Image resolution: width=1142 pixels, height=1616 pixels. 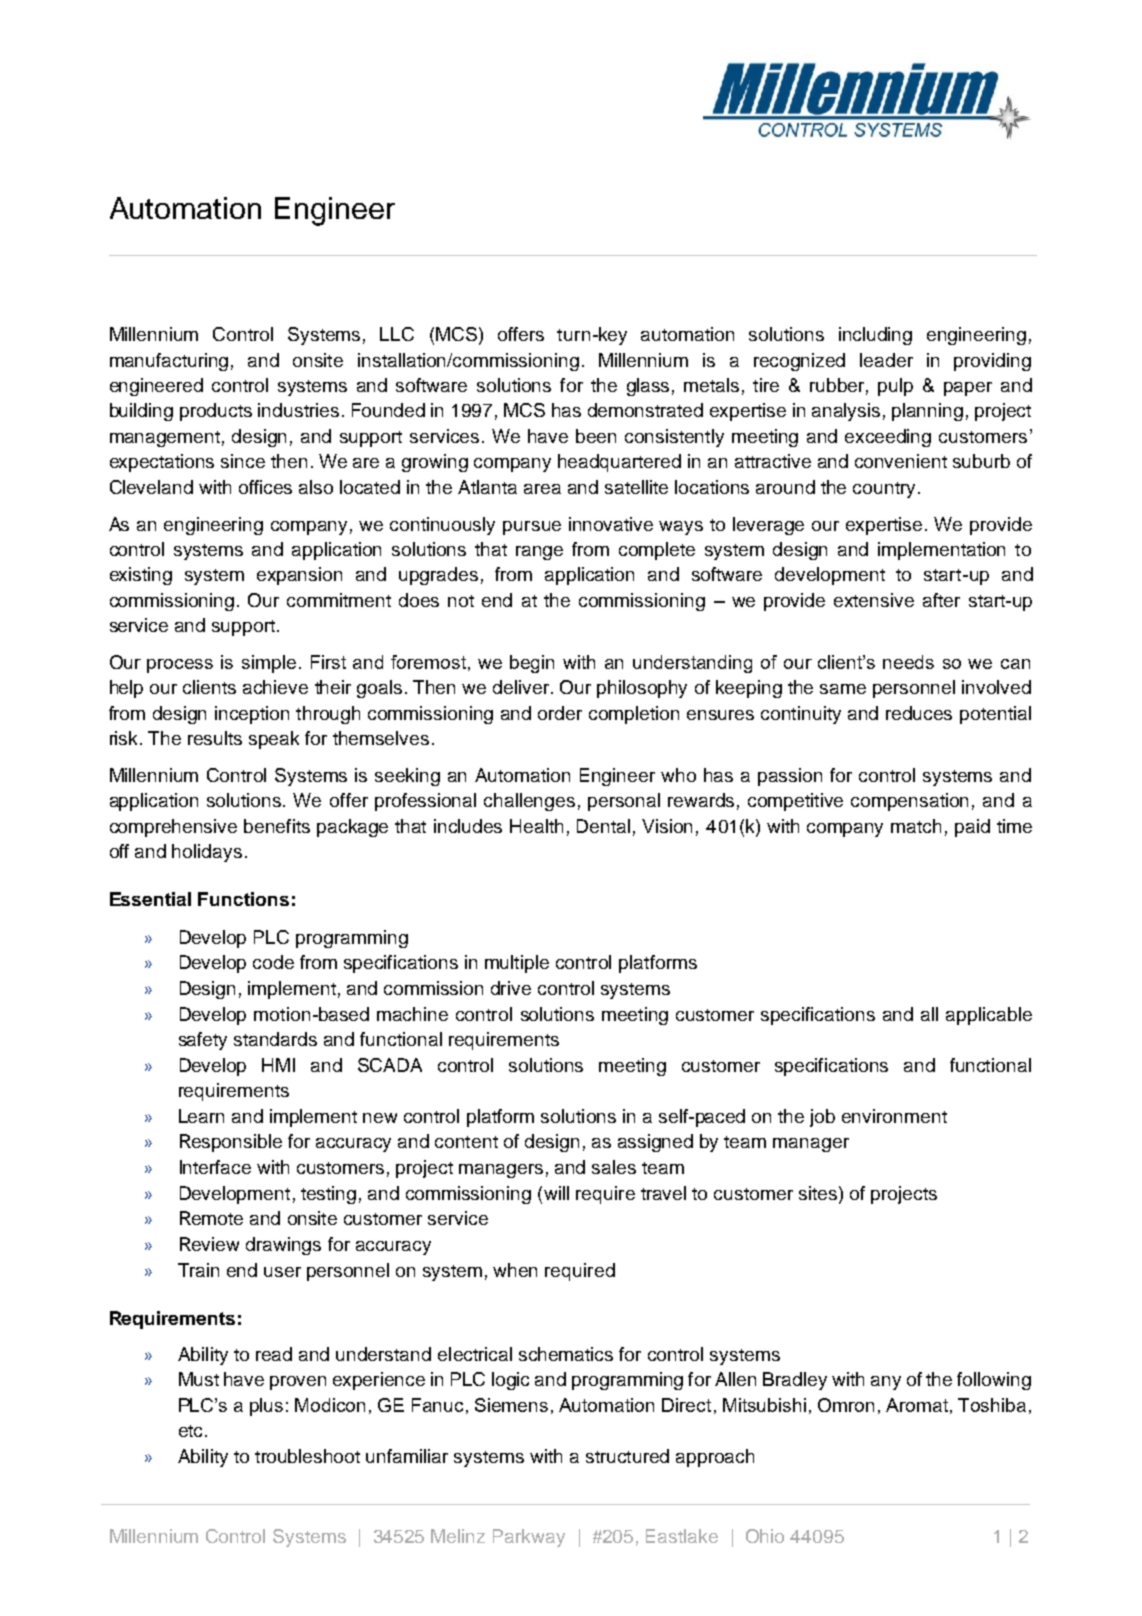 I want to click on Parkway, so click(x=529, y=1538).
